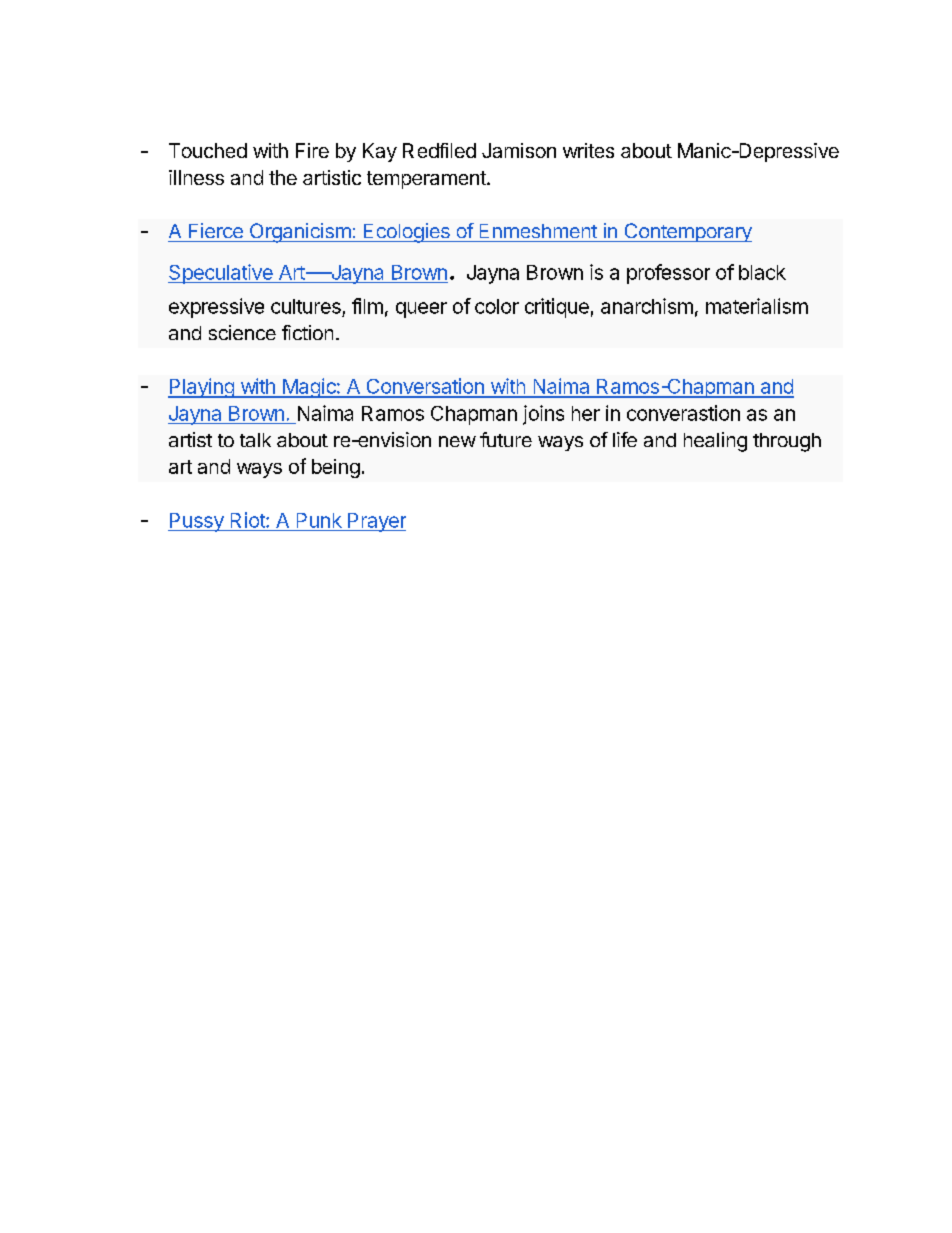 The width and height of the screenshot is (952, 1233). I want to click on Prayer, so click(376, 522).
